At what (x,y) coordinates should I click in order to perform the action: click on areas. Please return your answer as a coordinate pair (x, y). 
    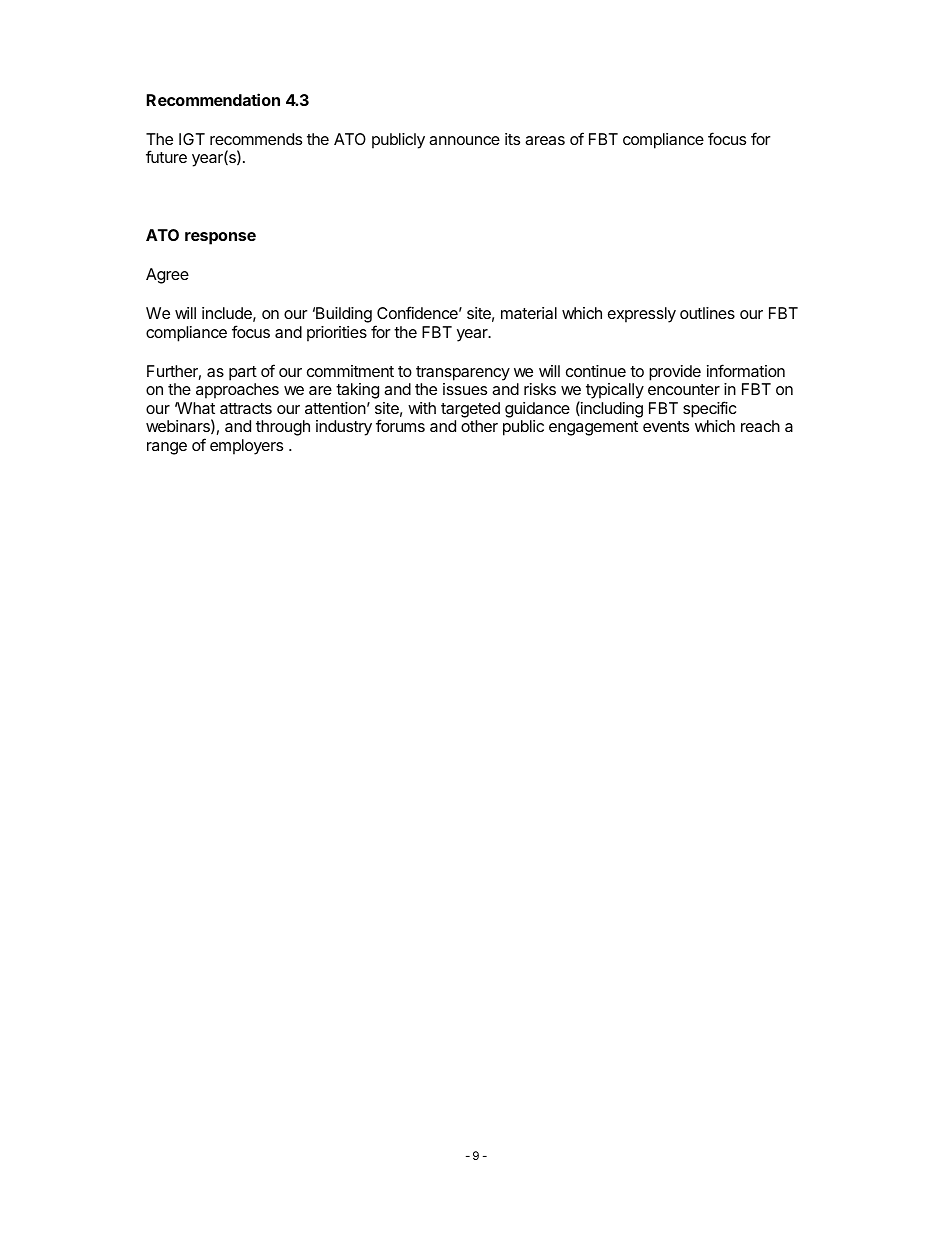
    Looking at the image, I should click on (545, 140).
